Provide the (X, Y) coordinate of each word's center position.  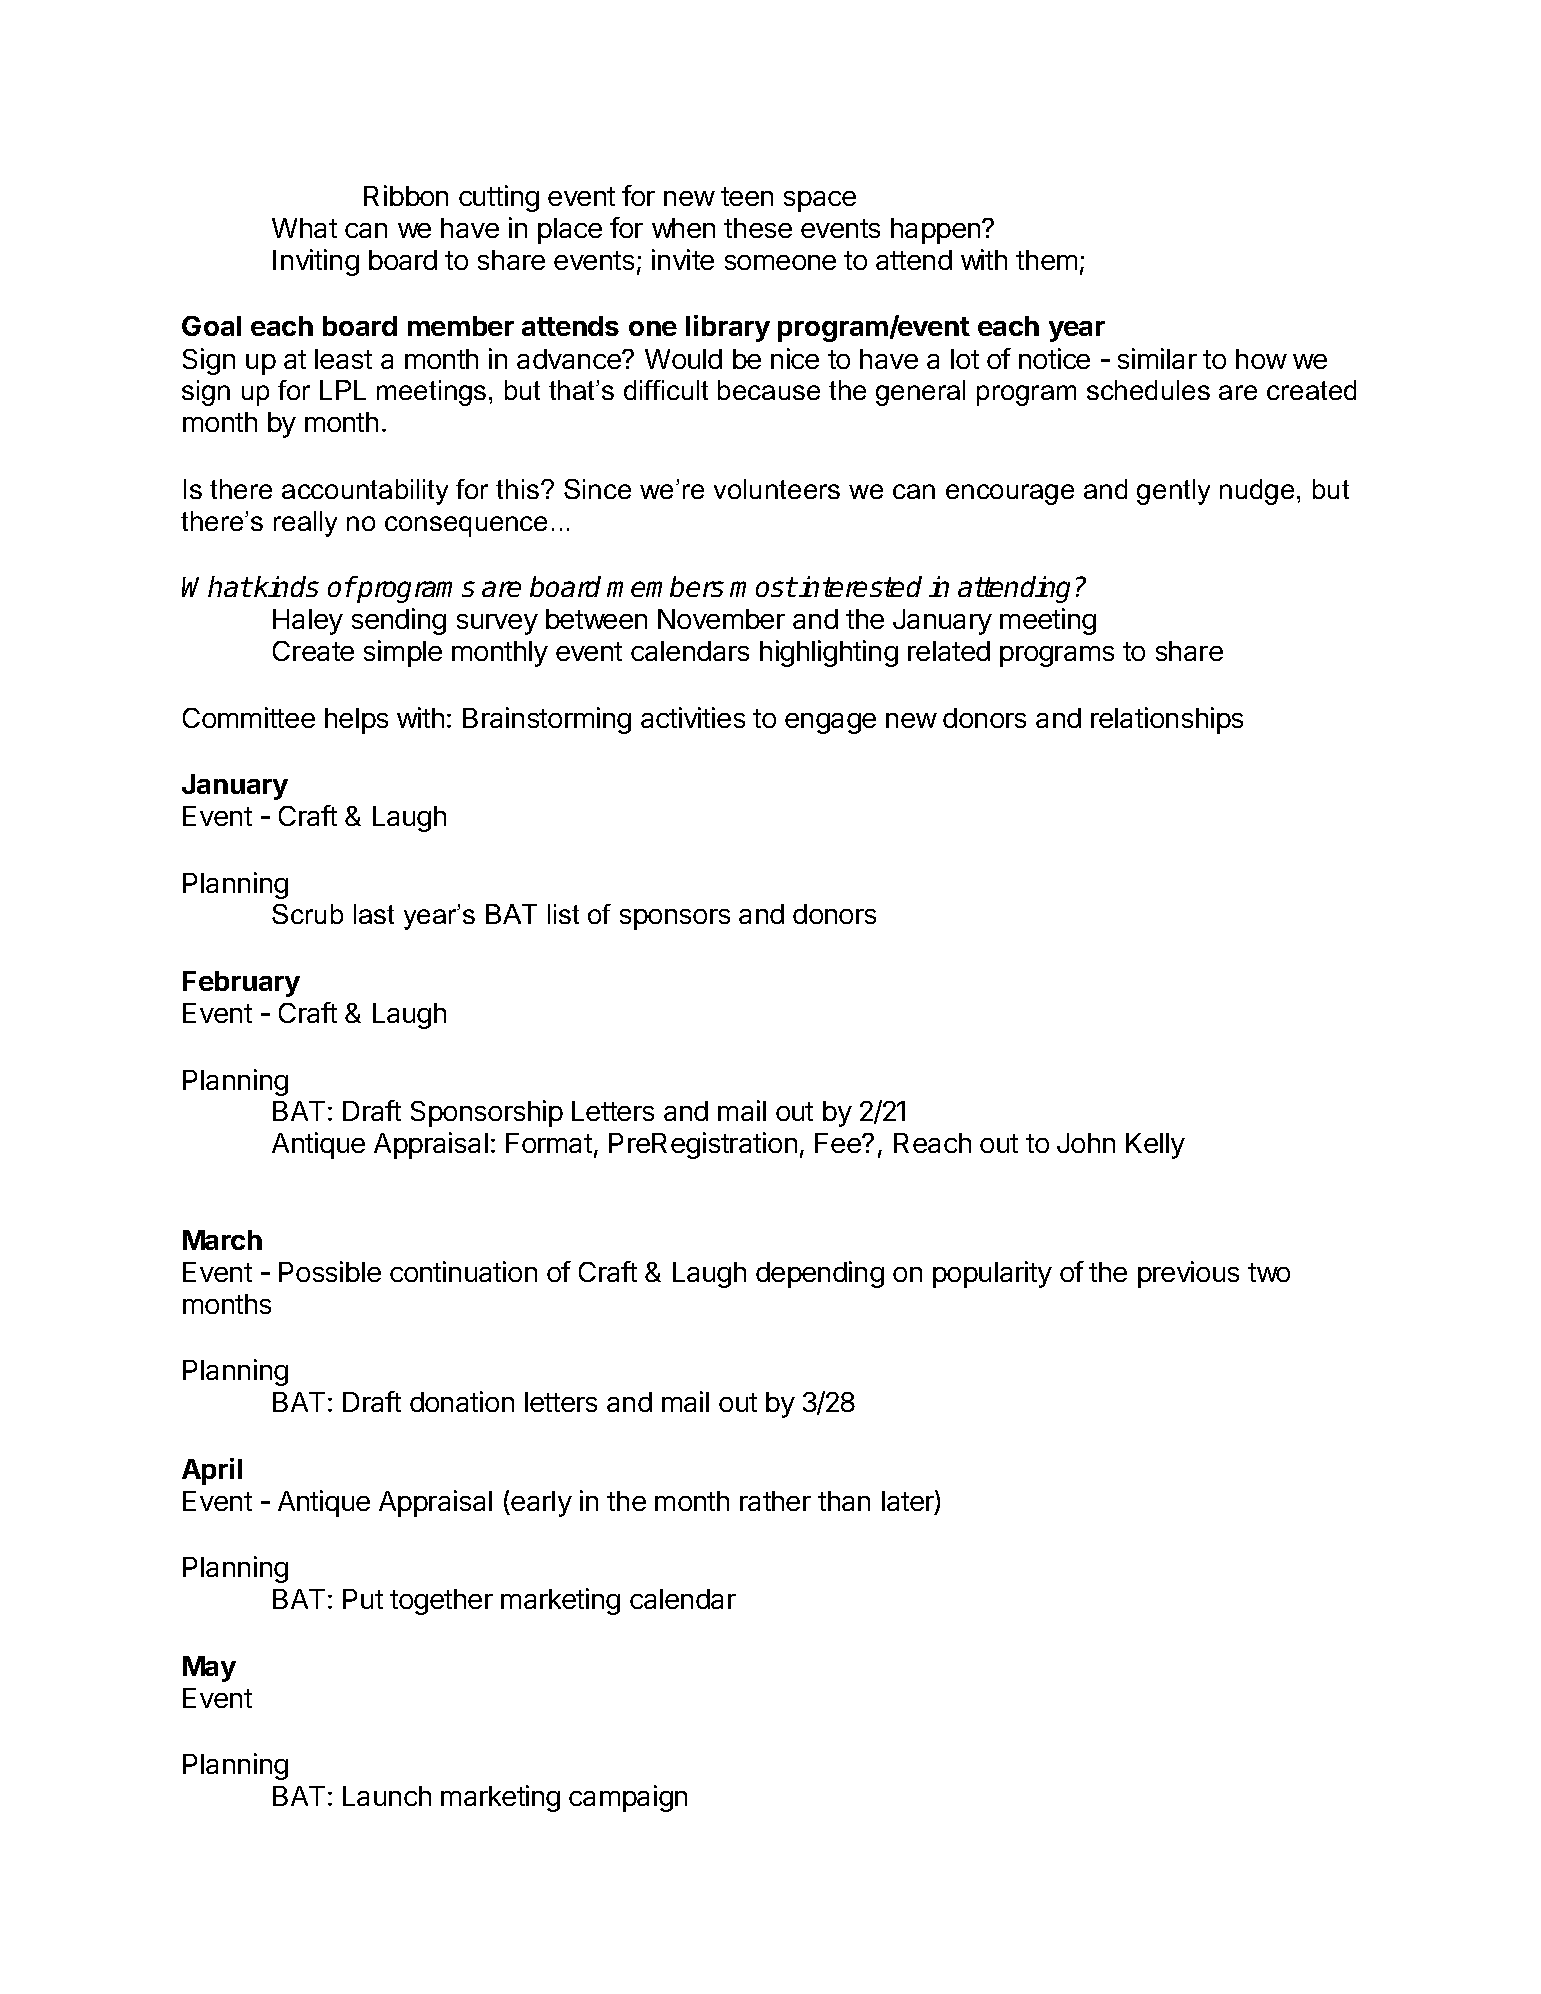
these (758, 228)
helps (356, 721)
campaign (628, 1798)
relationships (1167, 720)
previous (1188, 1274)
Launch (387, 1796)
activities (693, 717)
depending (820, 1274)
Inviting (316, 262)
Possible (330, 1271)
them (1046, 260)
